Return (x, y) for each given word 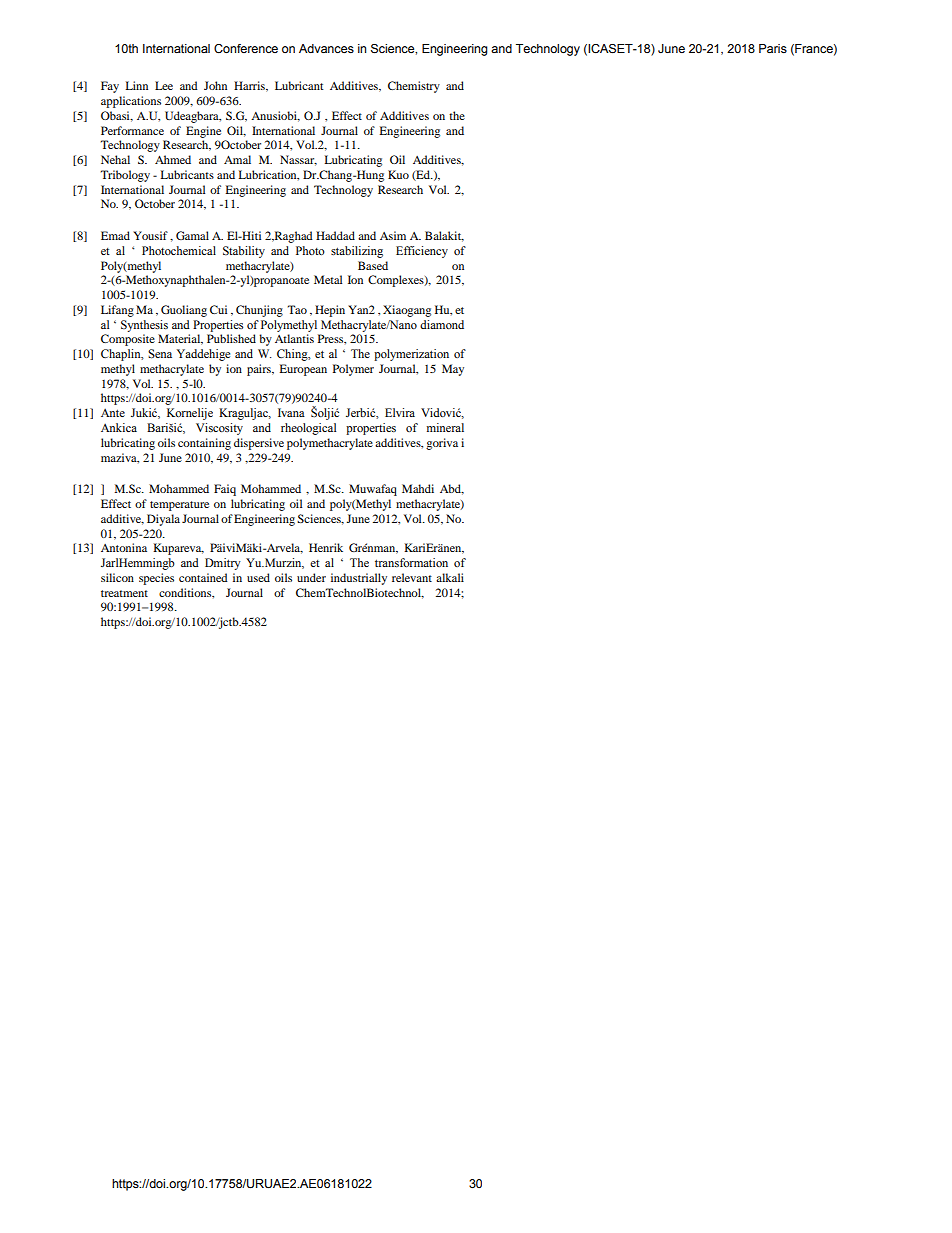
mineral (445, 427)
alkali (450, 577)
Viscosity (219, 429)
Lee (164, 85)
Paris (773, 48)
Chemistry (414, 87)
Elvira (400, 412)
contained (203, 577)
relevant (412, 577)
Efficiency (422, 252)
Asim (393, 235)
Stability (244, 252)
